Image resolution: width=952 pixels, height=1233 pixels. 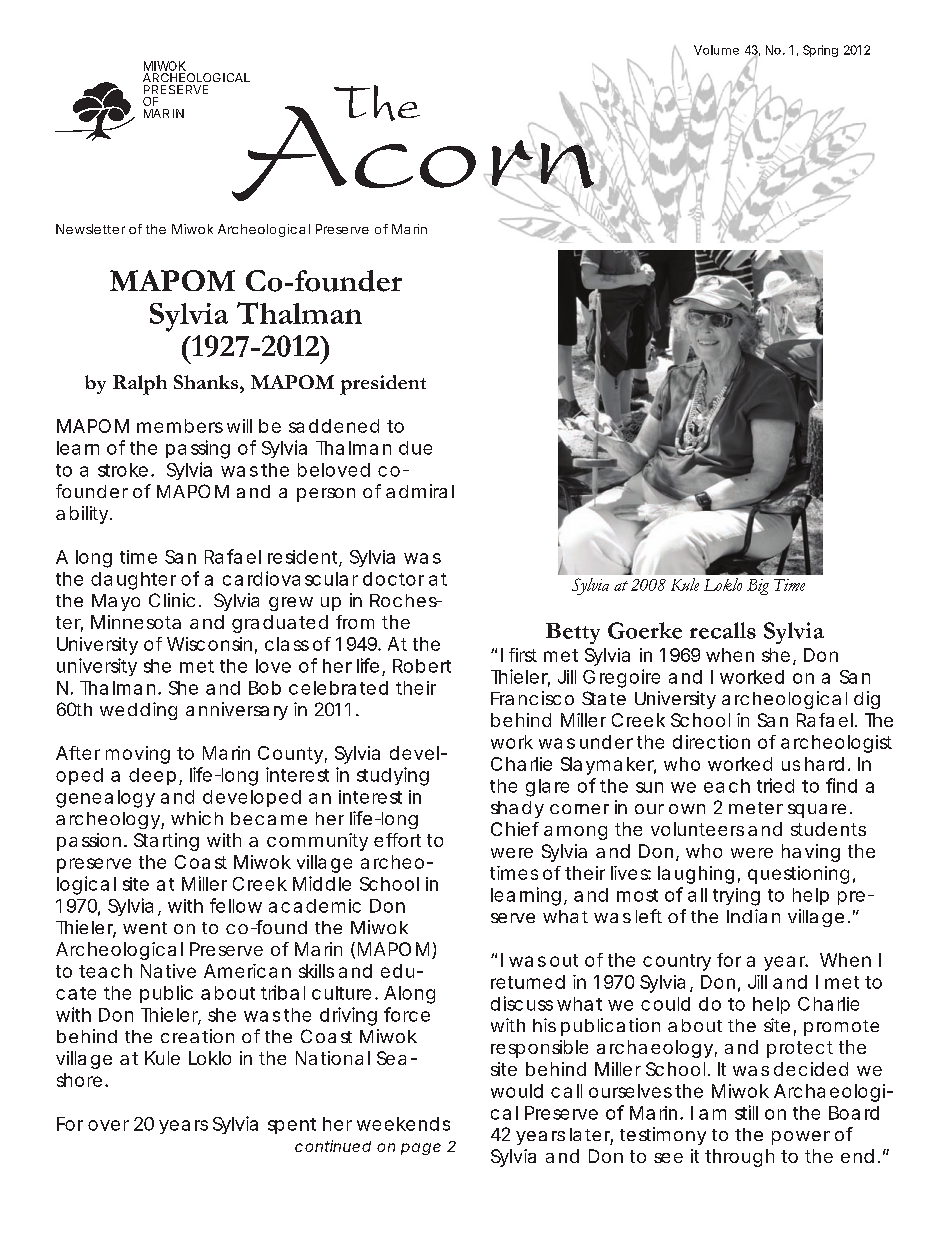 What do you see at coordinates (820, 51) in the screenshot?
I see `Spring` at bounding box center [820, 51].
